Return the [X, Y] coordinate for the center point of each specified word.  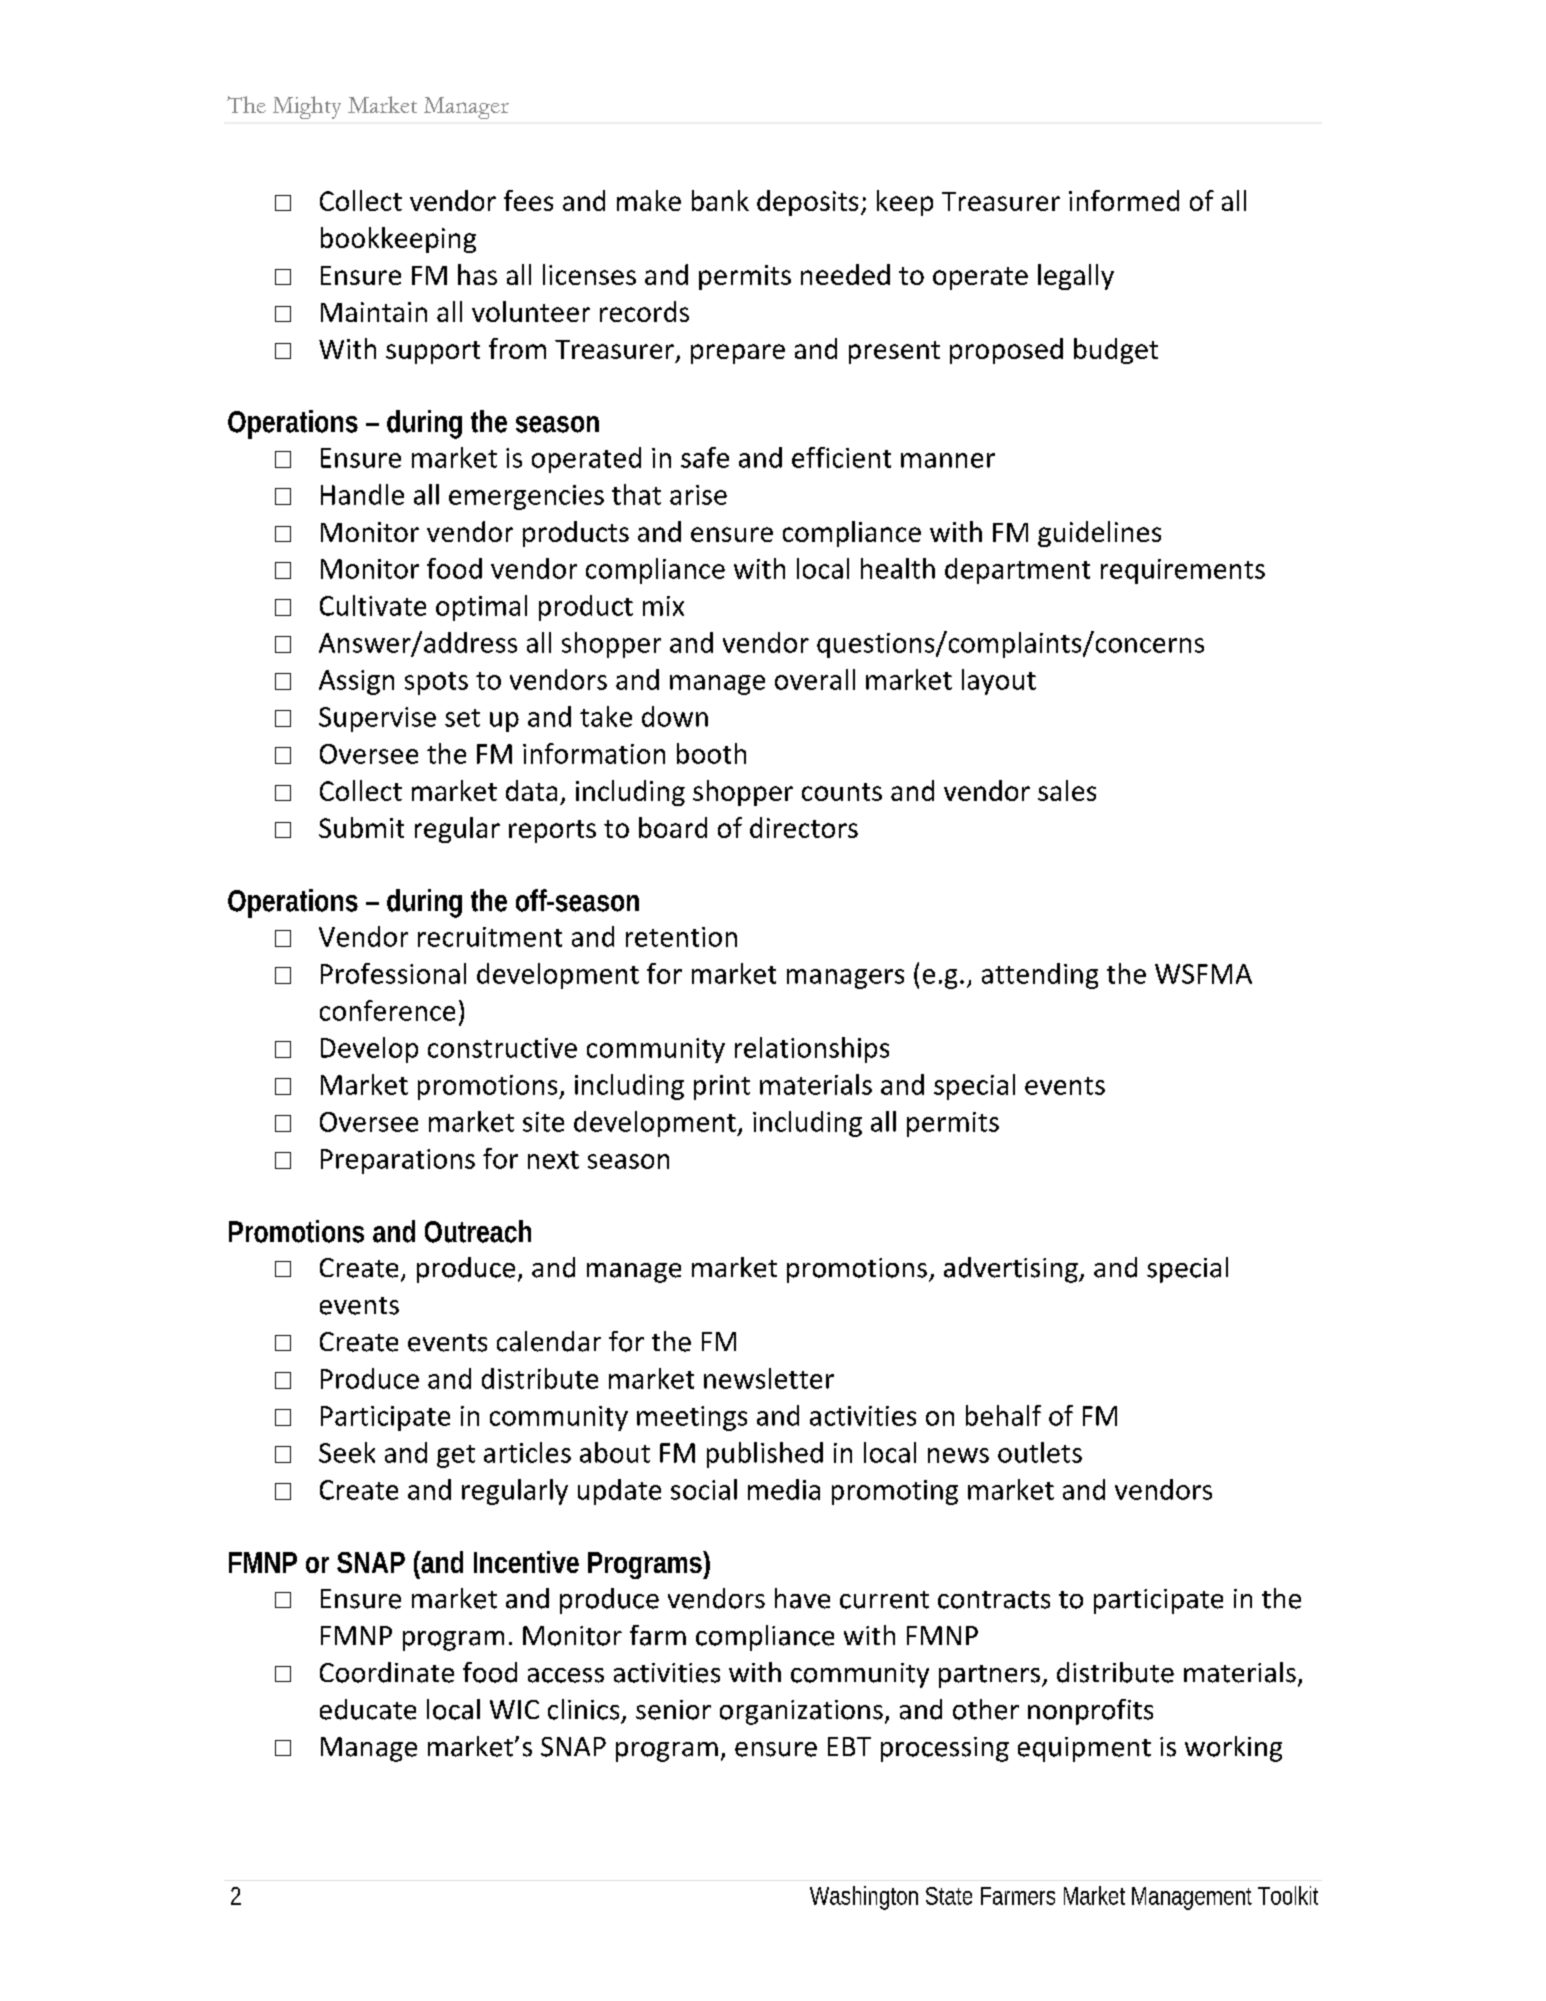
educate [368, 1709]
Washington [864, 1898]
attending [1040, 976]
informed [1124, 200]
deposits [807, 203]
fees [528, 200]
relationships [812, 1050]
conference [387, 1010]
